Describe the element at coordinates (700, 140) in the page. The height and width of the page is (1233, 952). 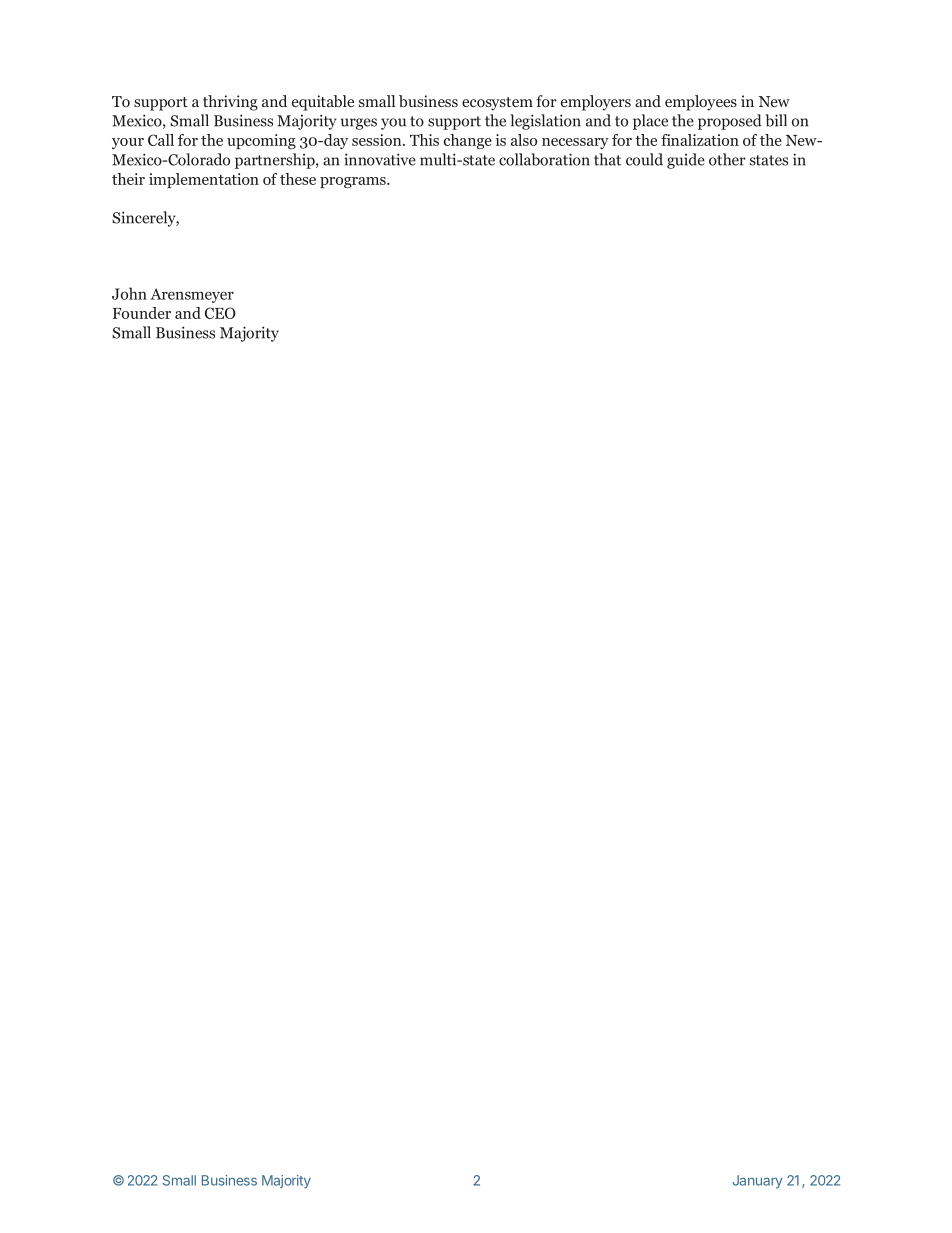
I see `finalization` at that location.
